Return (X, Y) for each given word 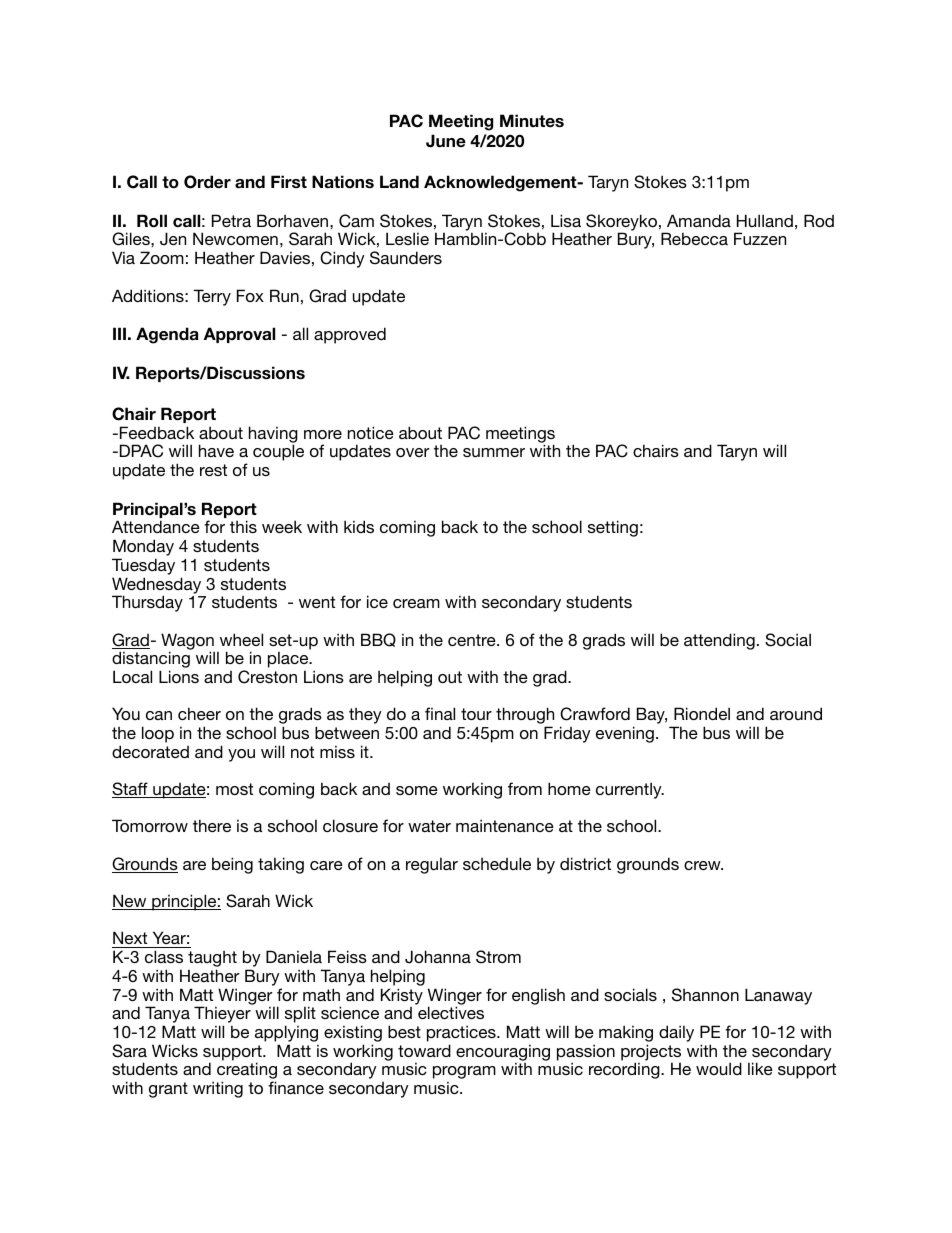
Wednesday (156, 586)
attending (719, 641)
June (446, 141)
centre (473, 640)
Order (207, 182)
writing (218, 1089)
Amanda (699, 220)
